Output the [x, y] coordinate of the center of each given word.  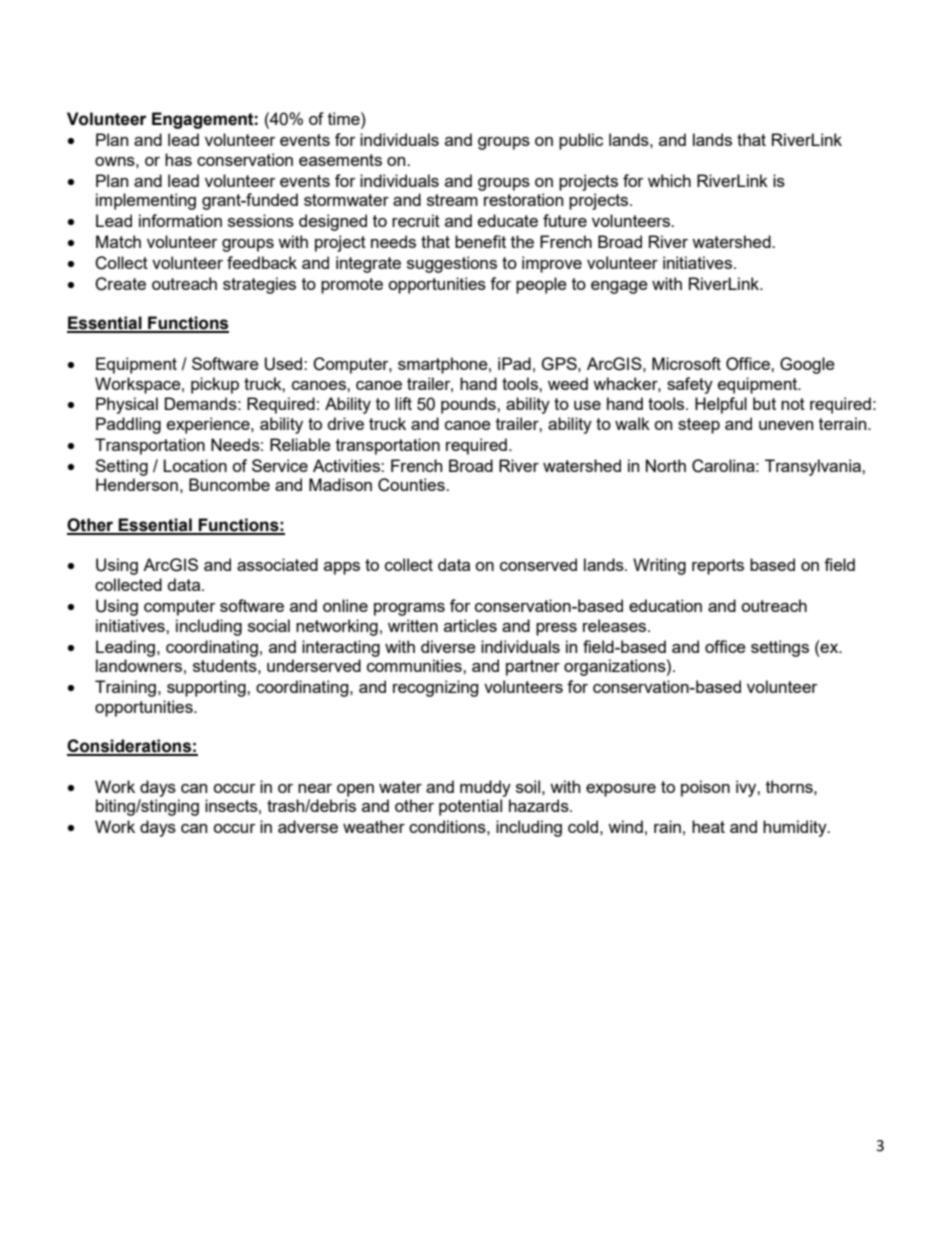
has [178, 159]
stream [452, 200]
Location [195, 465]
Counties [412, 485]
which [669, 180]
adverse [308, 826]
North [666, 465]
